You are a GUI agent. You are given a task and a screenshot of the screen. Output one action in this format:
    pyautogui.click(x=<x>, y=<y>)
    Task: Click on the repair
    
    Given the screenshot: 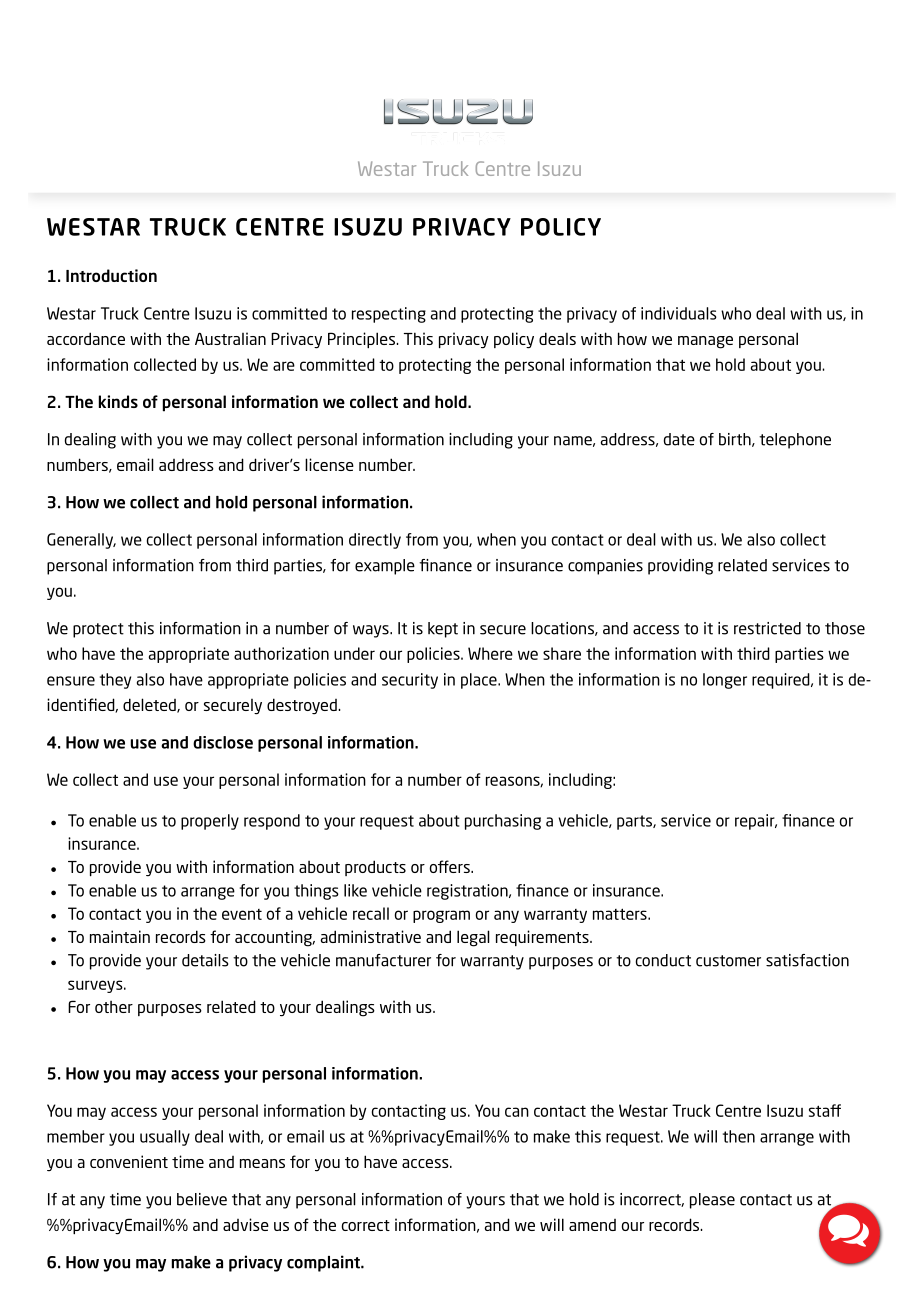 What is the action you would take?
    pyautogui.click(x=756, y=822)
